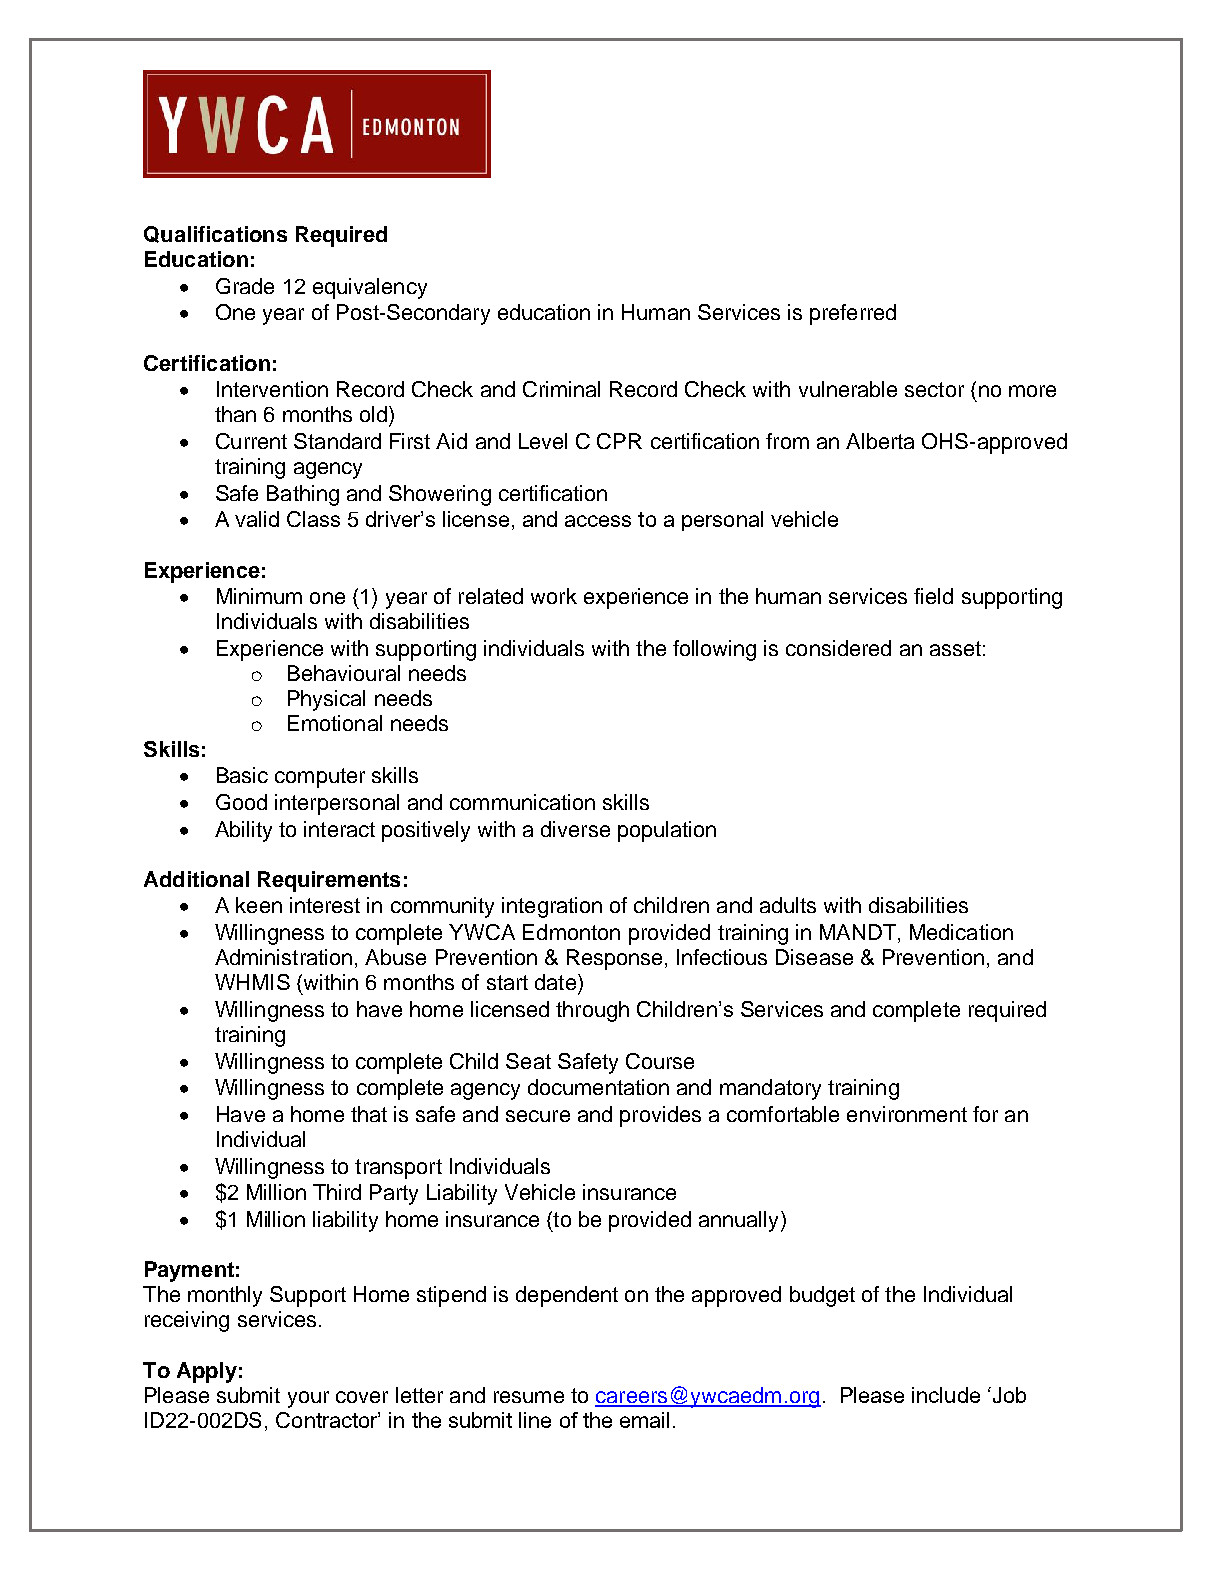 The height and width of the screenshot is (1574, 1216). What do you see at coordinates (339, 829) in the screenshot?
I see `interact` at bounding box center [339, 829].
